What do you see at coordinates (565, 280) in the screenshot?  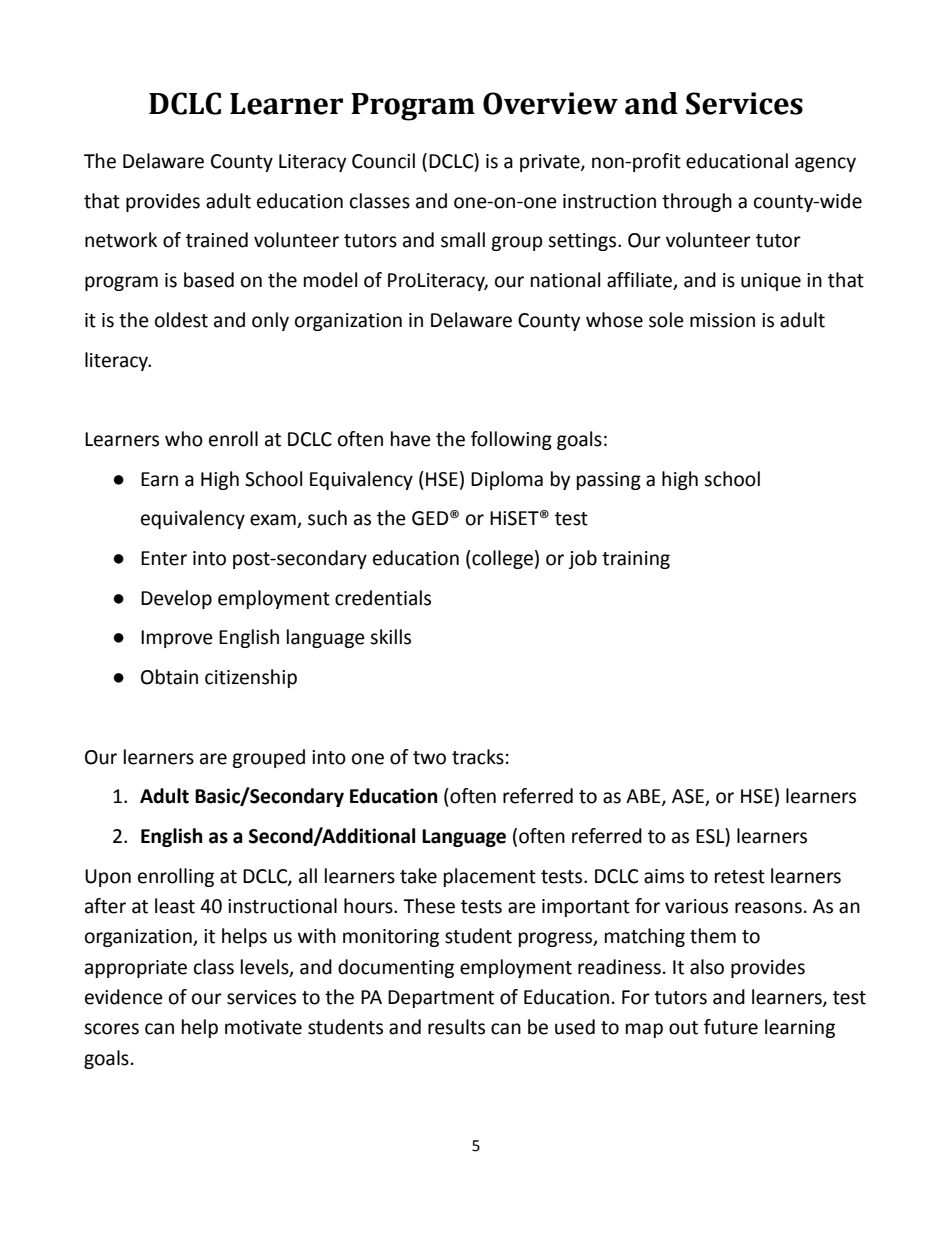 I see `national` at bounding box center [565, 280].
